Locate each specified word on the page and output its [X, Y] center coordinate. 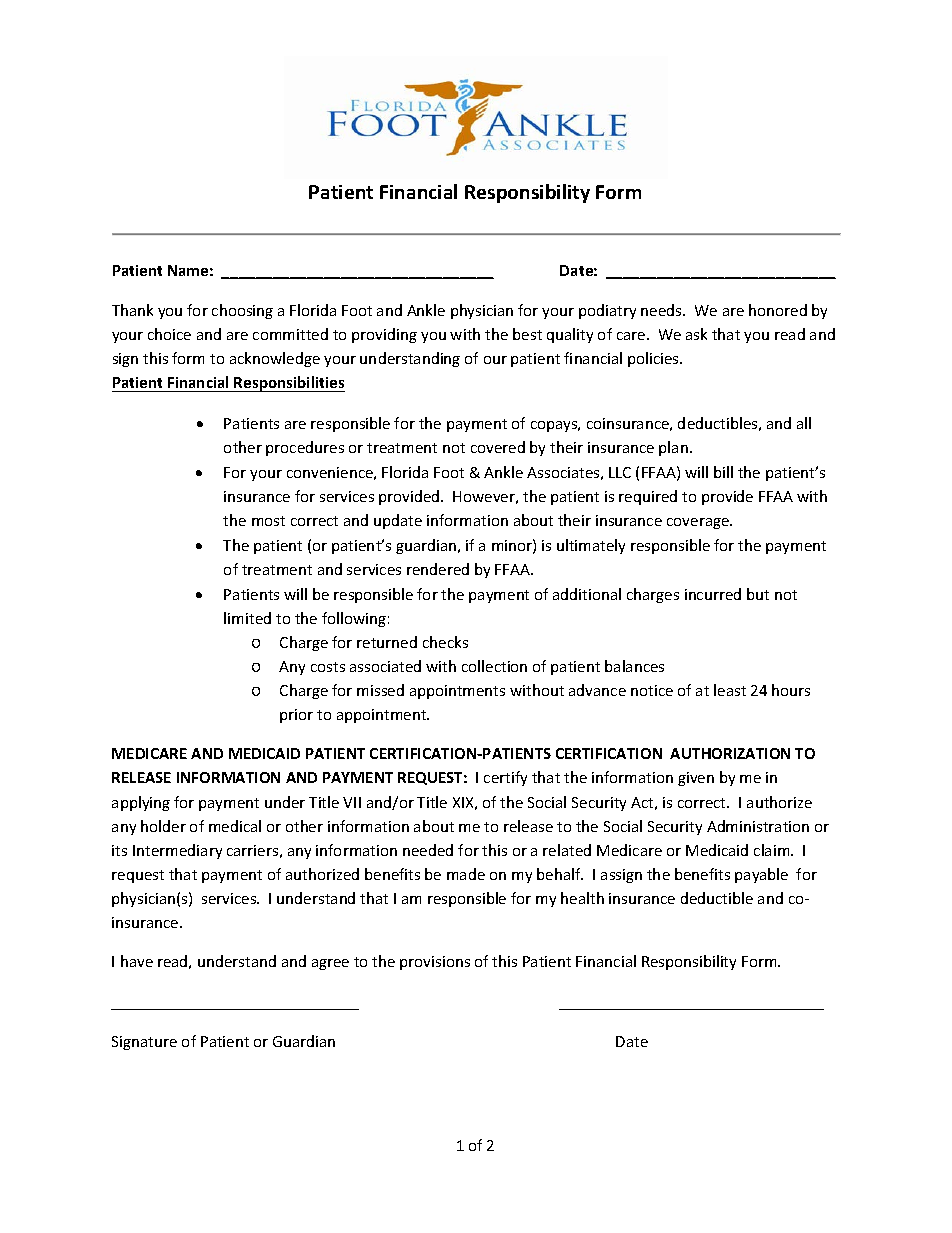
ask [696, 334]
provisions [435, 963]
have [137, 961]
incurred [713, 594]
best [527, 334]
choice [169, 334]
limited [247, 618]
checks [445, 642]
